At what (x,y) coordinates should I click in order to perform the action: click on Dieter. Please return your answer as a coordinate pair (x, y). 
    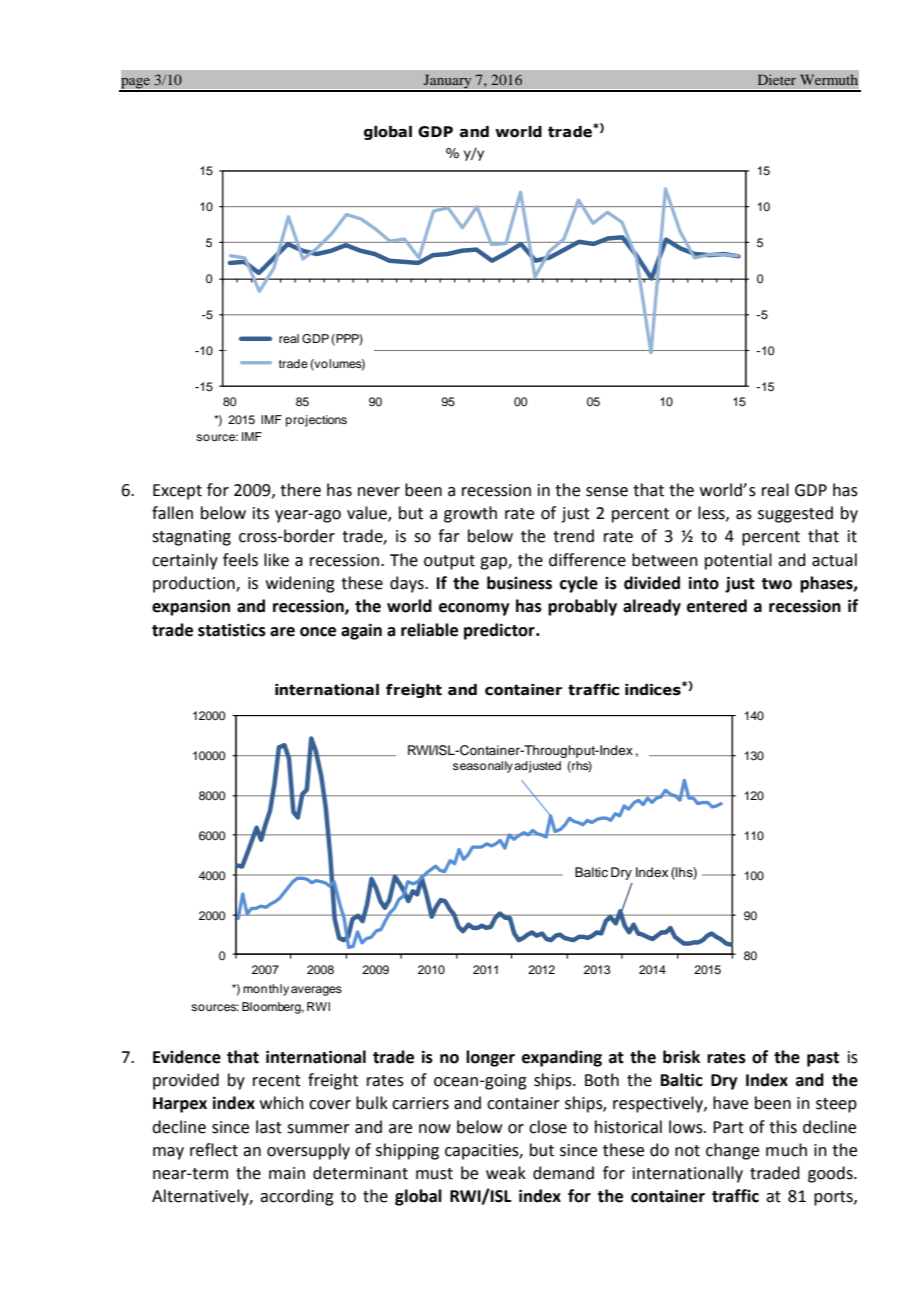
    Looking at the image, I should click on (777, 79).
